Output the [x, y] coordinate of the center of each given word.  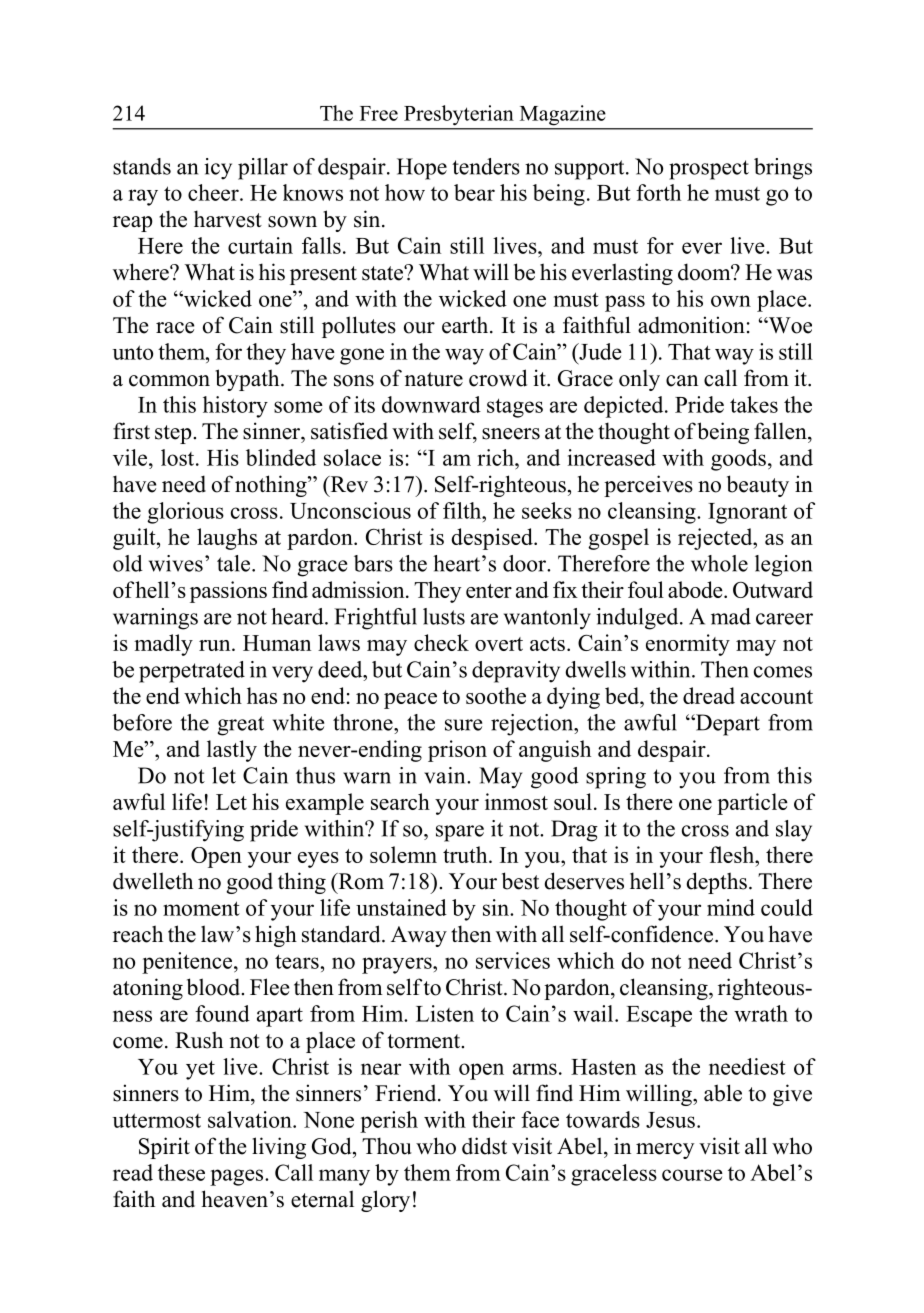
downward [431, 404]
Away [419, 936]
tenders [486, 166]
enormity [688, 645]
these [181, 1172]
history [235, 407]
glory [385, 1201]
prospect [709, 170]
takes [754, 404]
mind [731, 907]
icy [218, 169]
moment [201, 908]
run [216, 645]
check [441, 642]
